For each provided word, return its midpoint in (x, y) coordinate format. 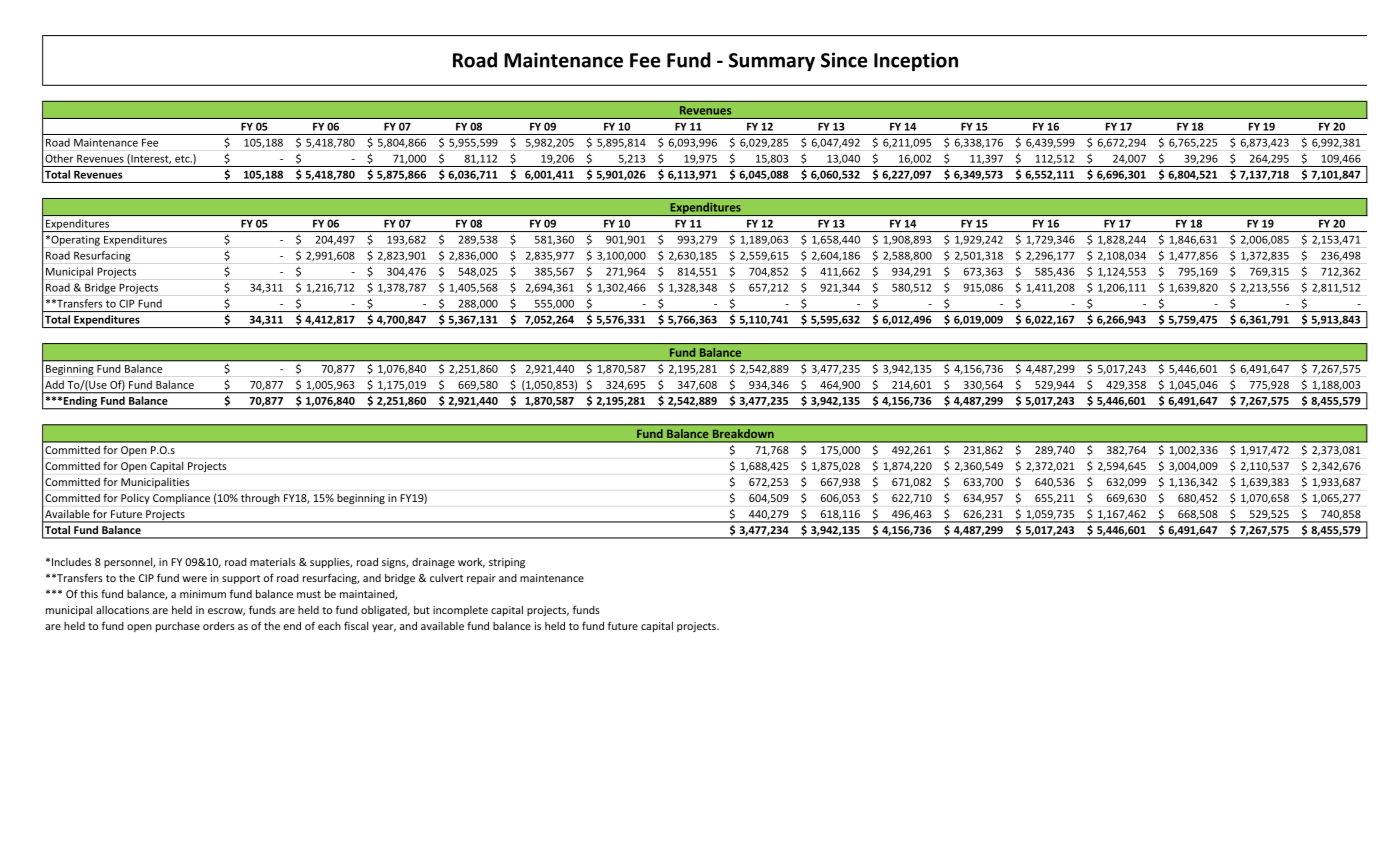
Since (844, 60)
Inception (916, 61)
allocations (122, 610)
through (260, 499)
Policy (135, 499)
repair (481, 579)
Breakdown (743, 433)
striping (507, 563)
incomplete (460, 611)
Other (59, 158)
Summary (772, 62)
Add (54, 385)
